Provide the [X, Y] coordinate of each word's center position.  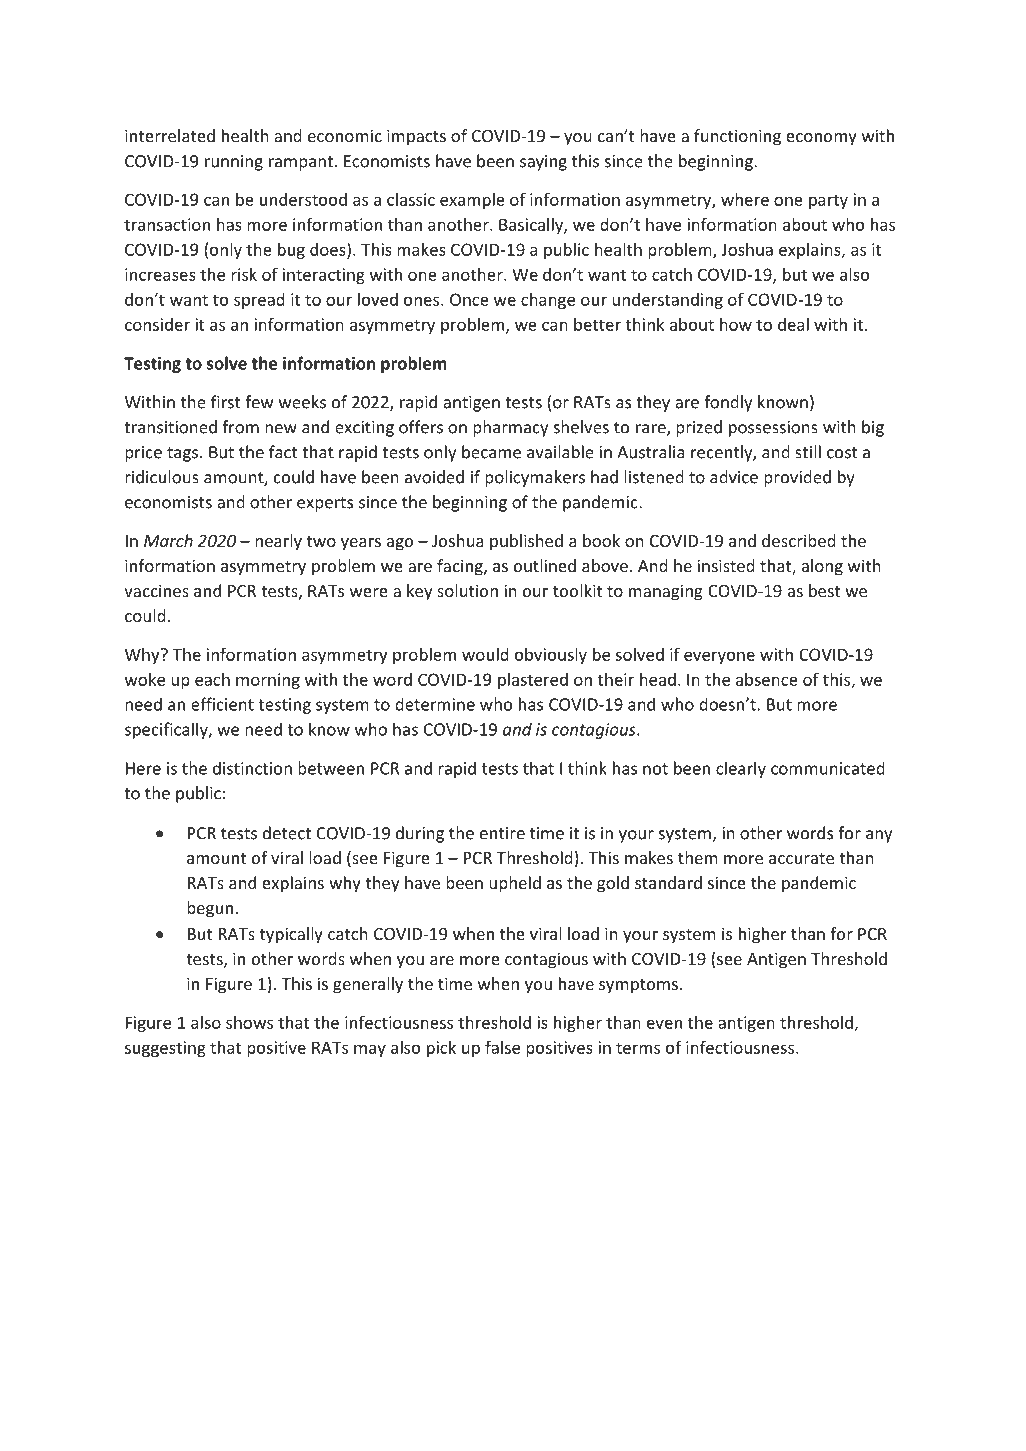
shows [249, 1022]
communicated [828, 768]
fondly [728, 403]
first [226, 402]
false [502, 1047]
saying [543, 163]
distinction [252, 768]
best [824, 590]
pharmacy [510, 428]
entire [502, 833]
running [234, 163]
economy [821, 139]
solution [467, 590]
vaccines [156, 590]
